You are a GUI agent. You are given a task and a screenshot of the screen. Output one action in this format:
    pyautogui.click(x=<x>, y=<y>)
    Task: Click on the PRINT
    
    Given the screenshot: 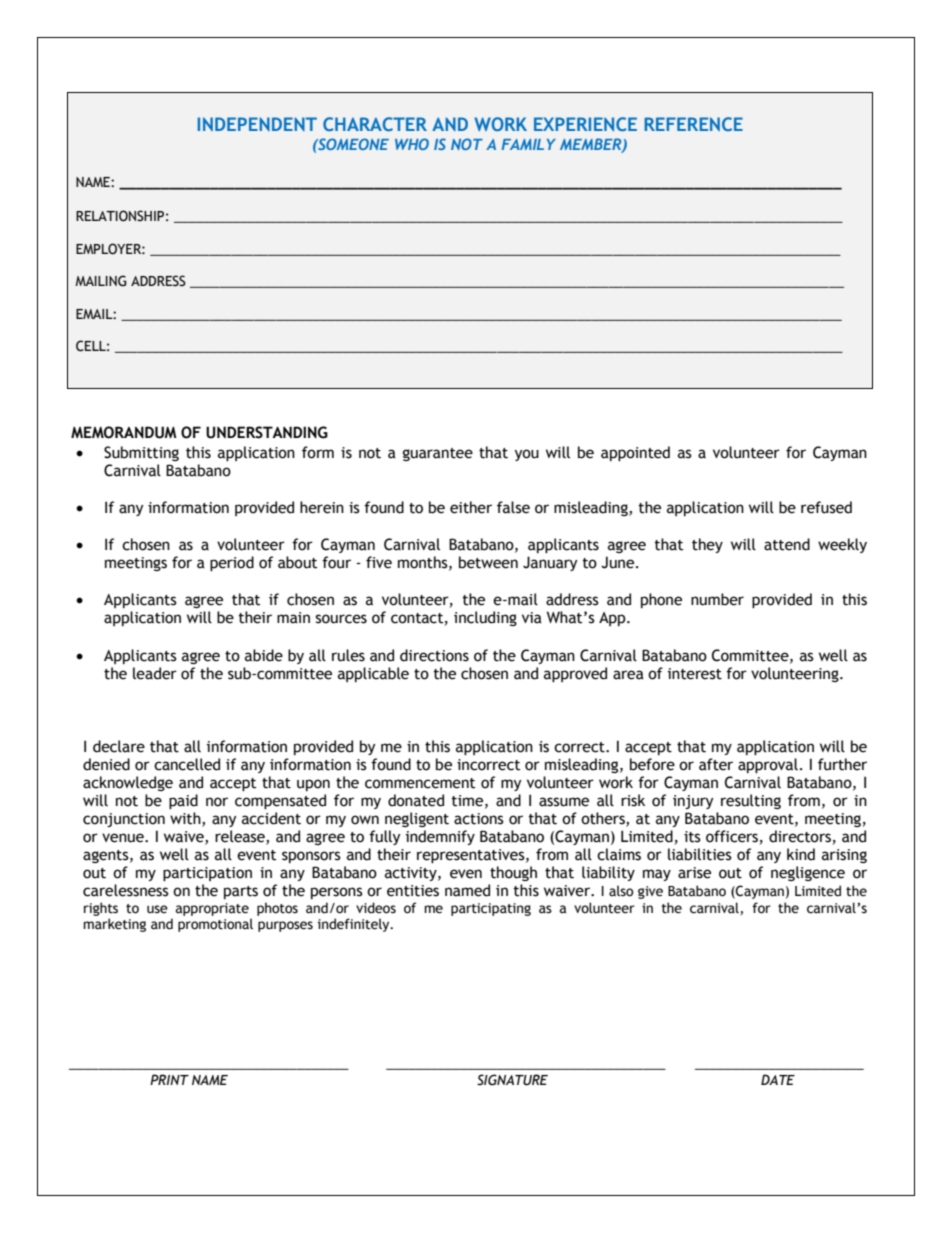 What is the action you would take?
    pyautogui.click(x=169, y=1079)
